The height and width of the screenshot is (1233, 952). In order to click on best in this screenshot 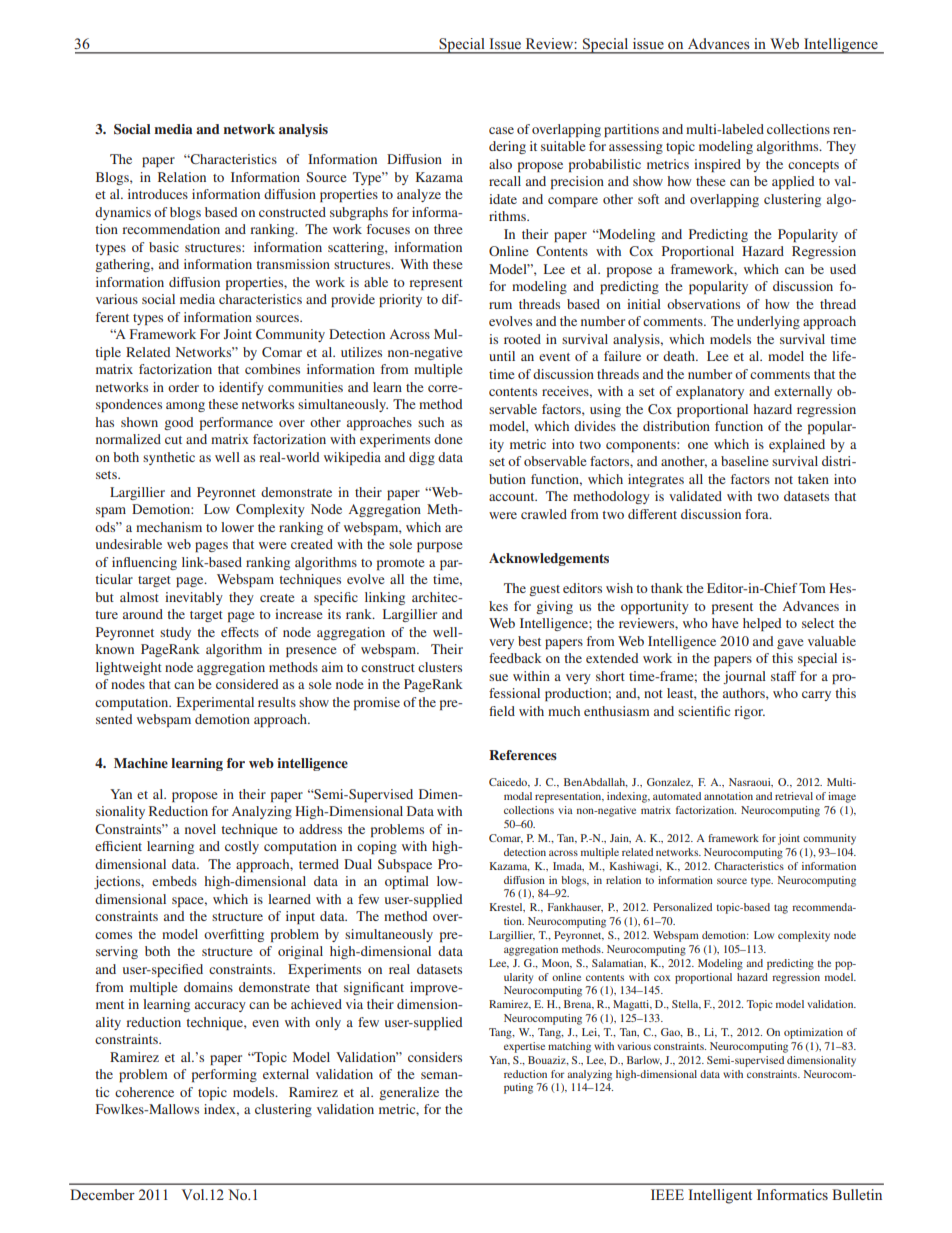, I will do `click(529, 641)`.
